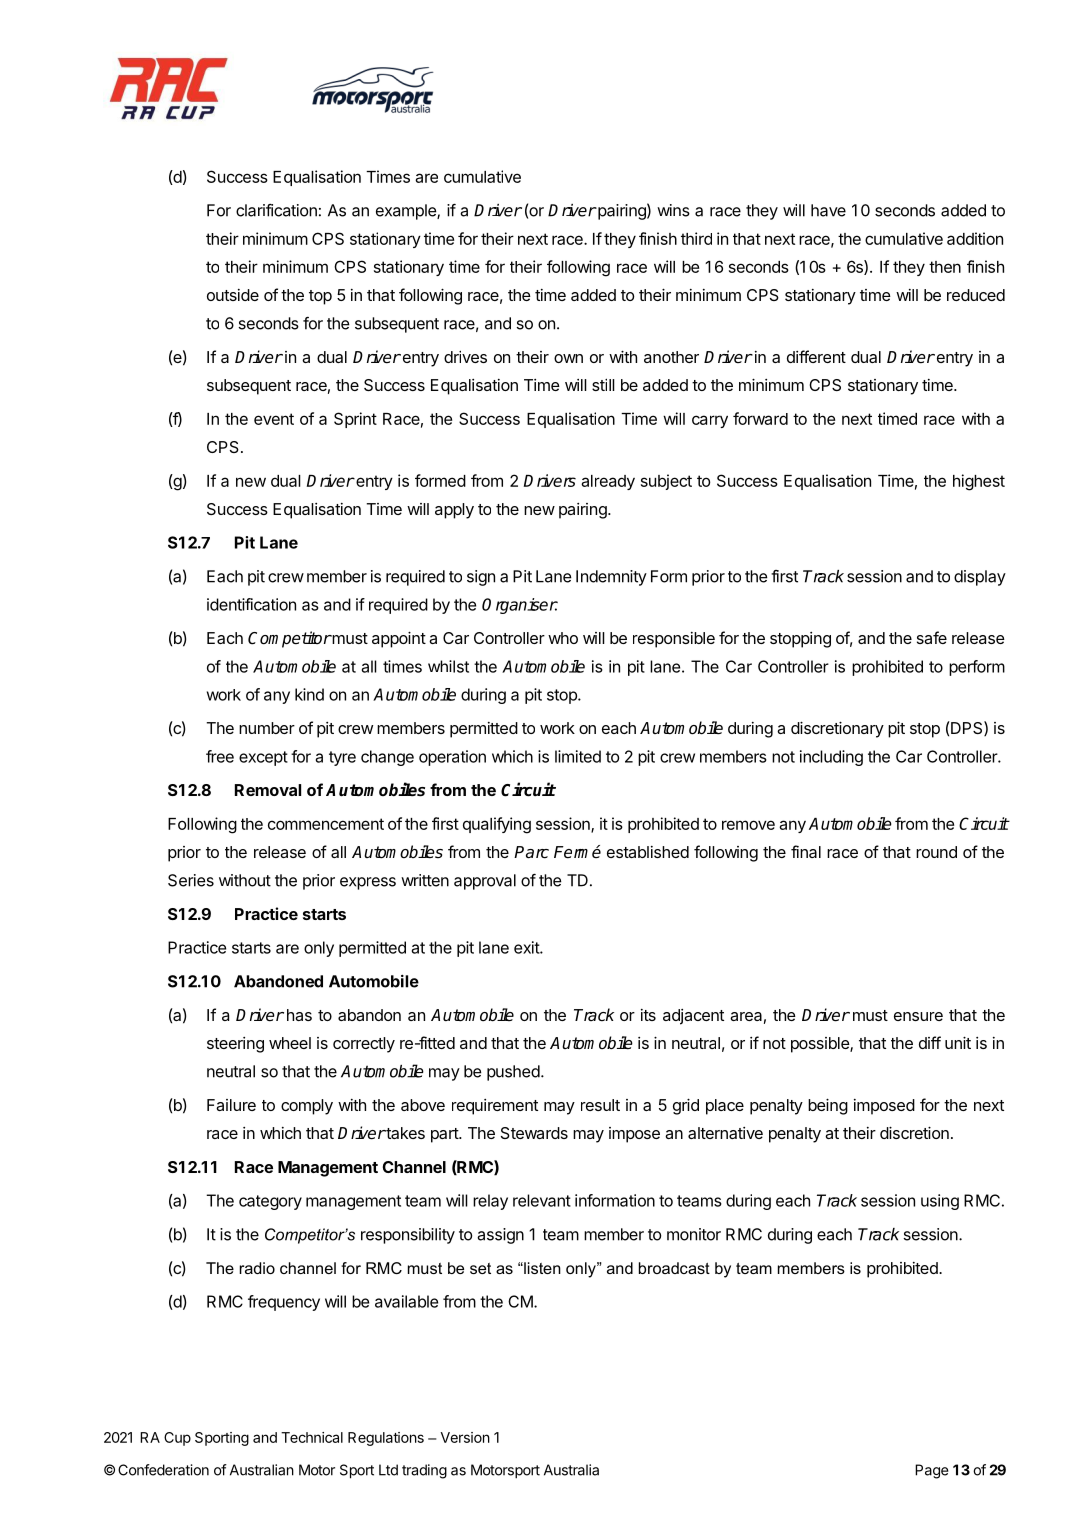 This screenshot has width=1082, height=1530. Describe the element at coordinates (312, 1437) in the screenshot. I see `Technical` at that location.
